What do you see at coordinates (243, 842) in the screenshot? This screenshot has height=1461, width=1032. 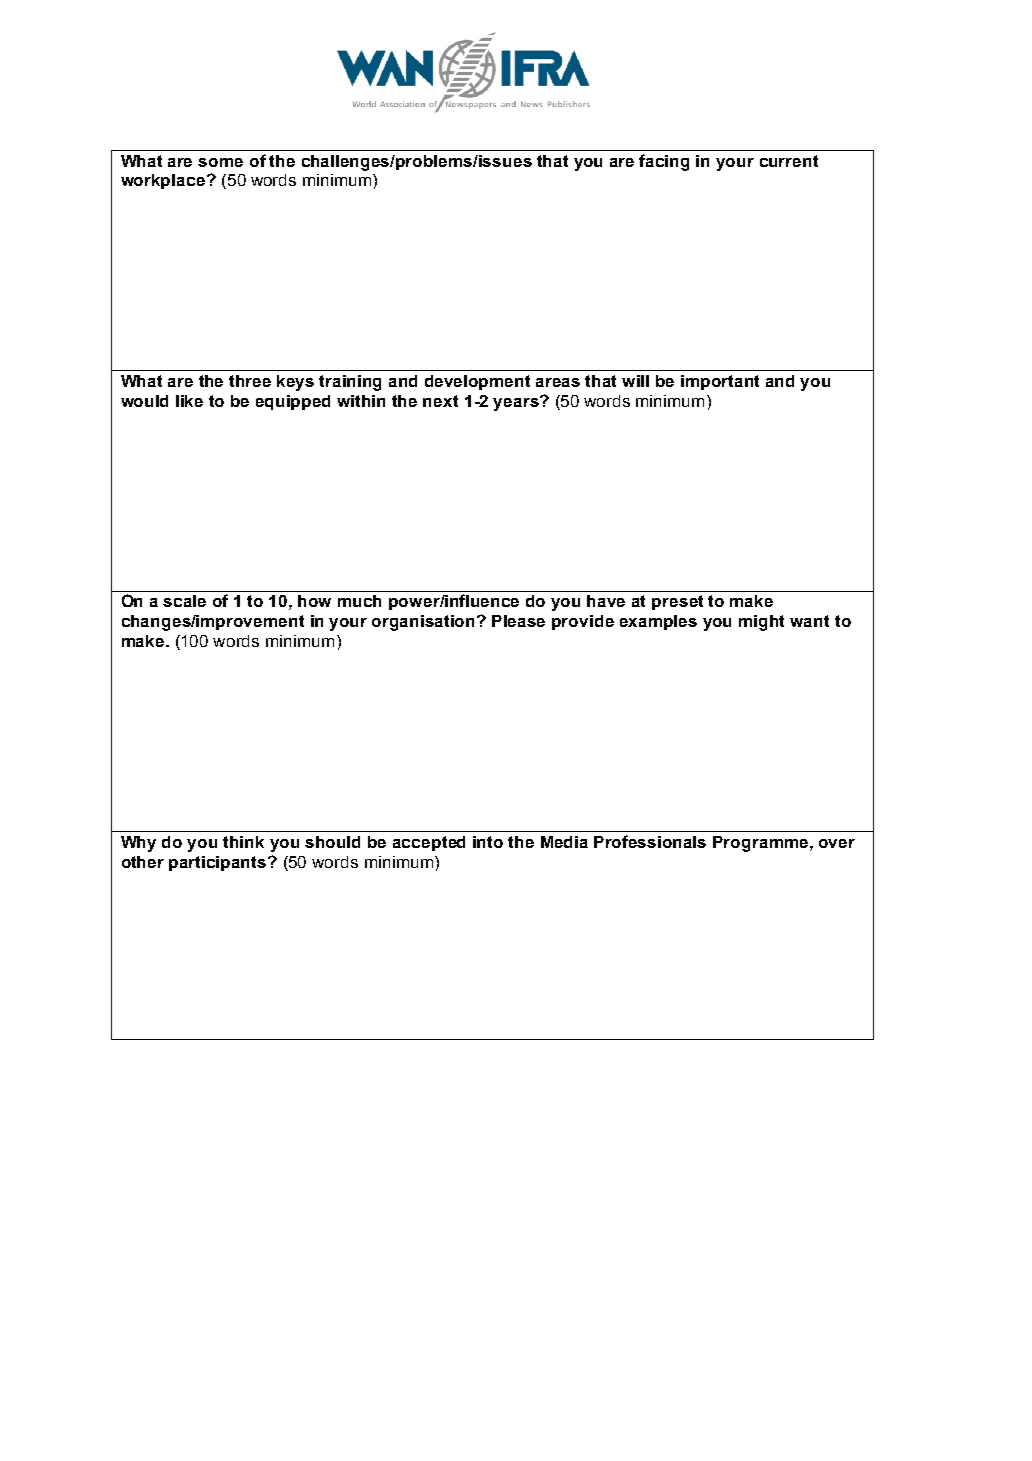 I see `think` at bounding box center [243, 842].
